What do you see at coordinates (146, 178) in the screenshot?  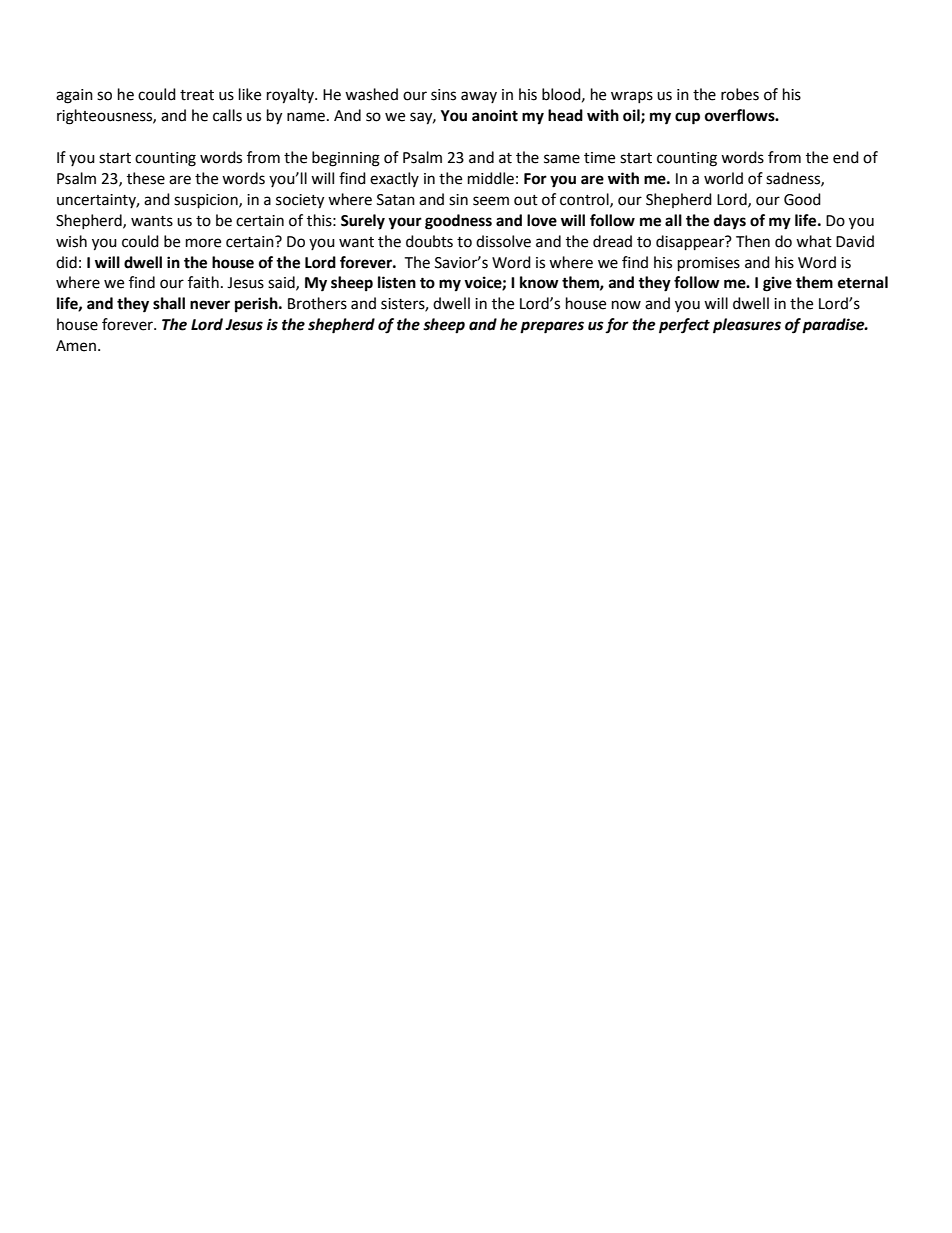 I see `these` at bounding box center [146, 178].
